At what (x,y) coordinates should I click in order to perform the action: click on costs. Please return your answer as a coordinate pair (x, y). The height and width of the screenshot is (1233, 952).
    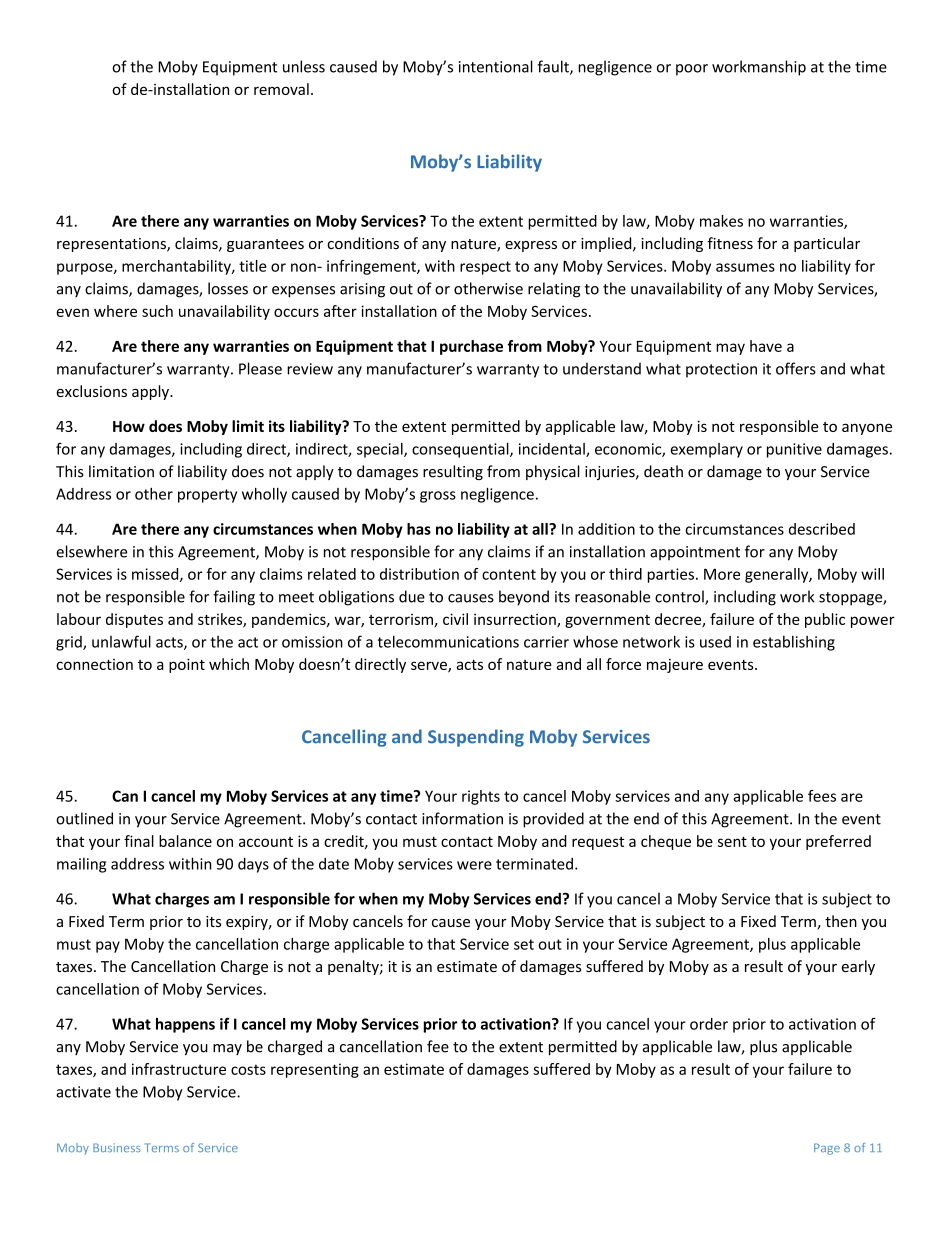
    Looking at the image, I should click on (248, 1069).
